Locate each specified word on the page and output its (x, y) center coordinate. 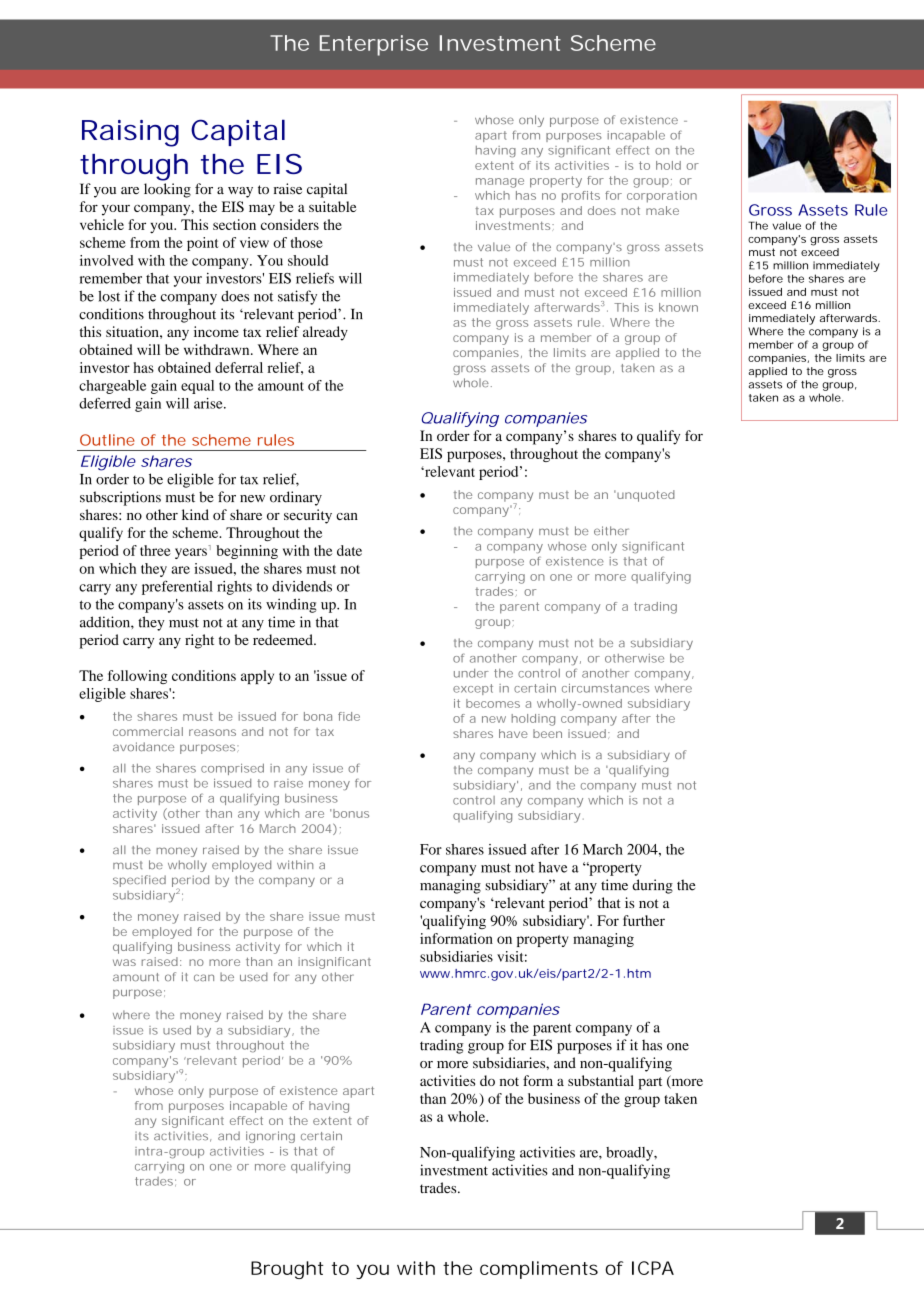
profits (581, 197)
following (137, 677)
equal (197, 387)
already (325, 333)
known (678, 307)
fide (349, 716)
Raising (130, 133)
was (124, 962)
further (644, 920)
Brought (287, 1270)
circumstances (605, 688)
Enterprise (374, 45)
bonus (351, 813)
